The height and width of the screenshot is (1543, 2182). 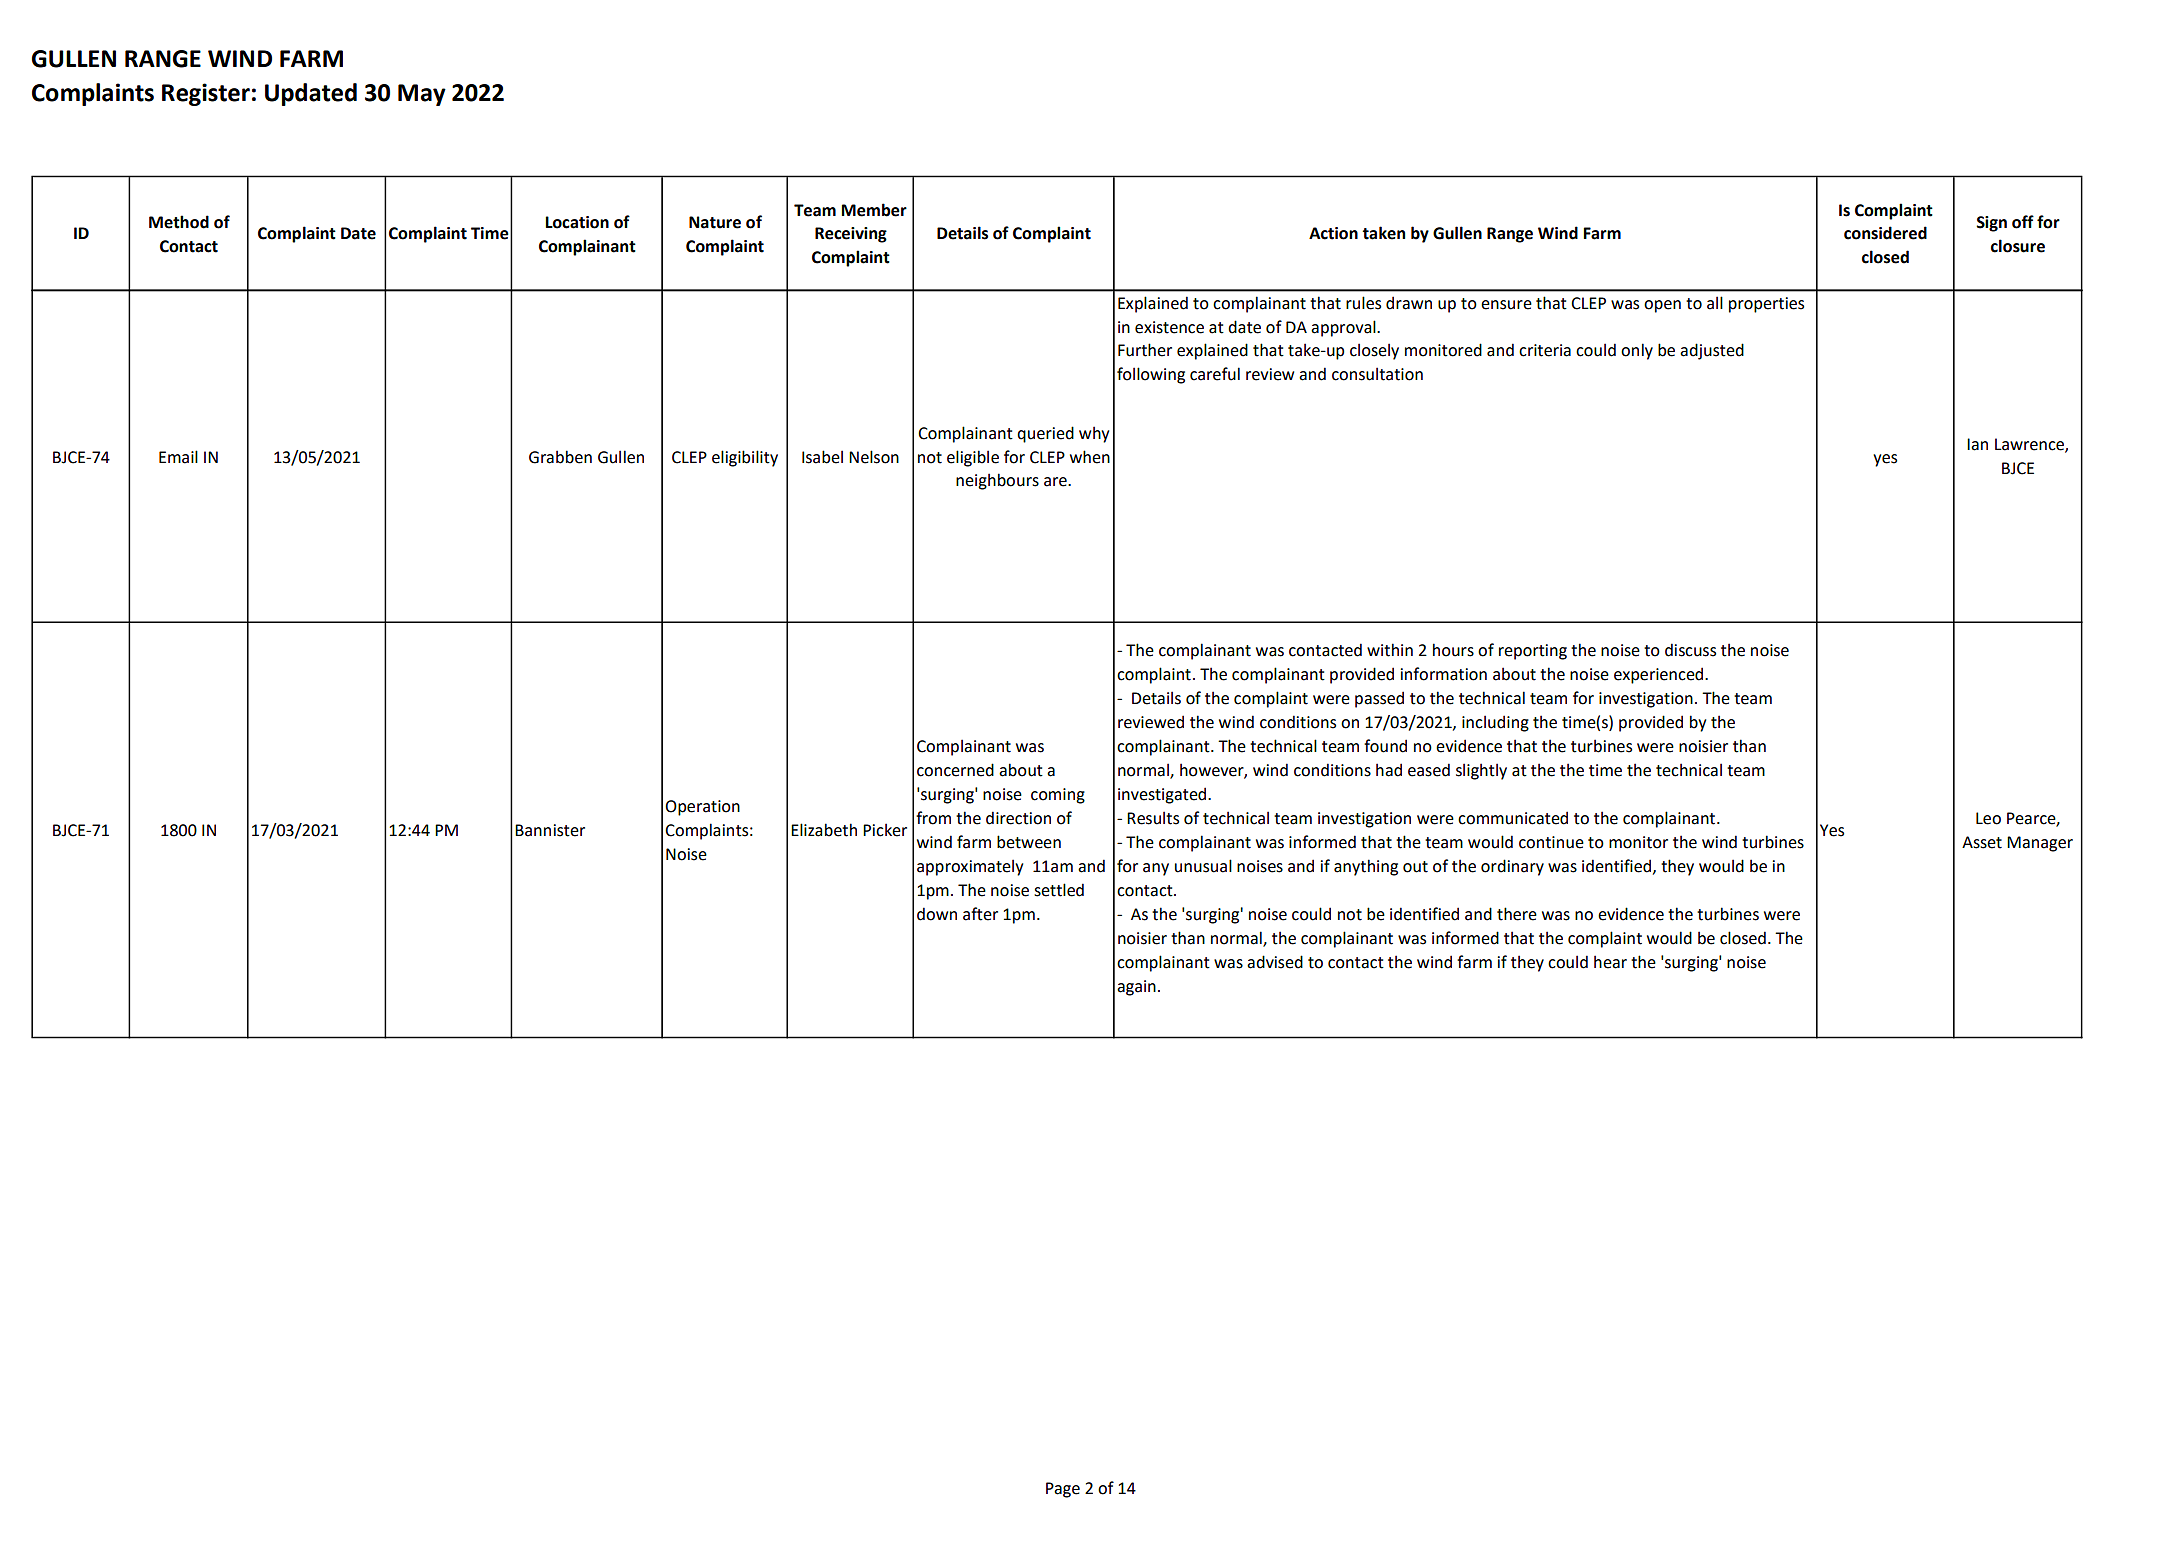 What do you see at coordinates (178, 457) in the screenshot?
I see `Email` at bounding box center [178, 457].
